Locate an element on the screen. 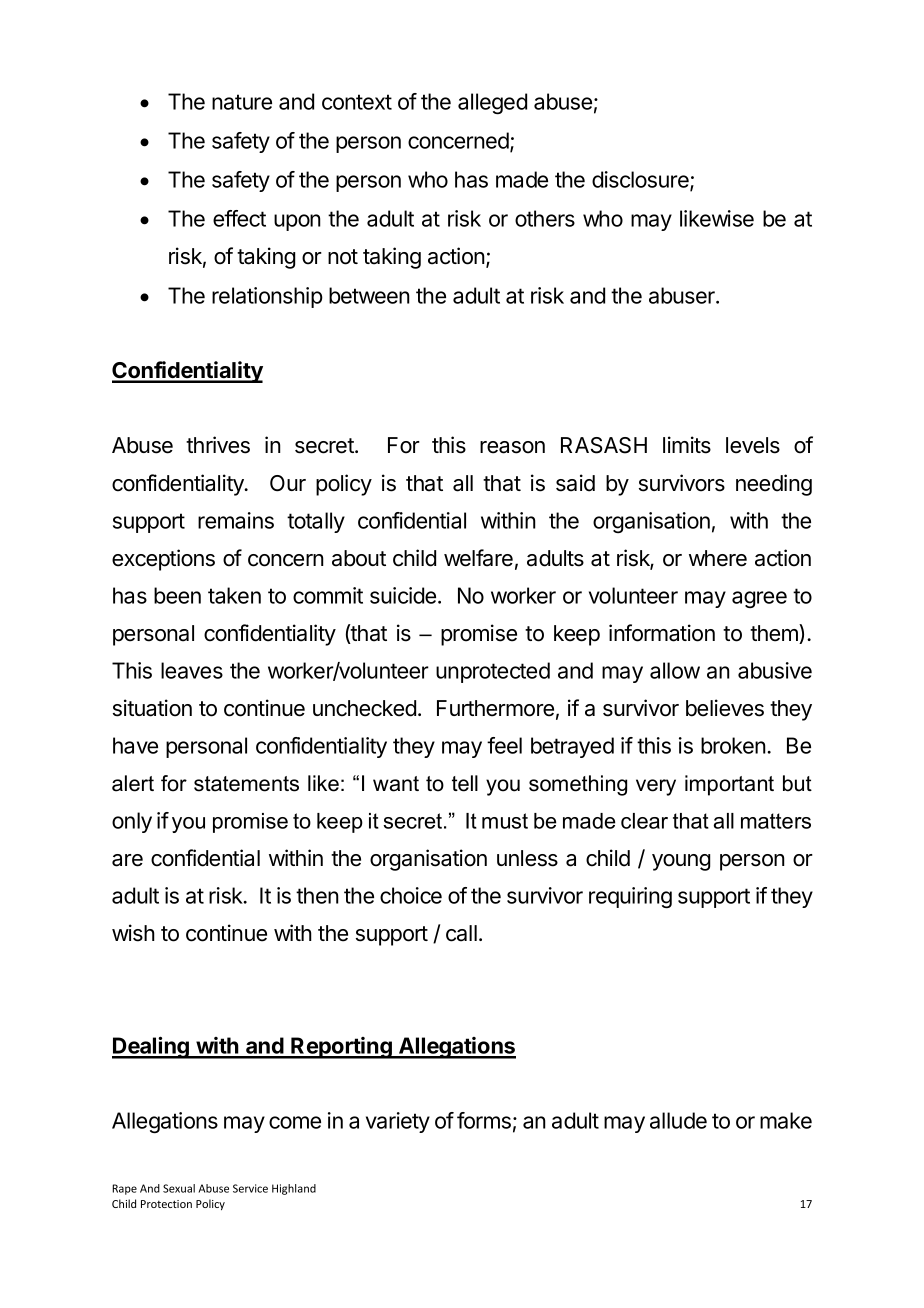  limits is located at coordinates (687, 445).
